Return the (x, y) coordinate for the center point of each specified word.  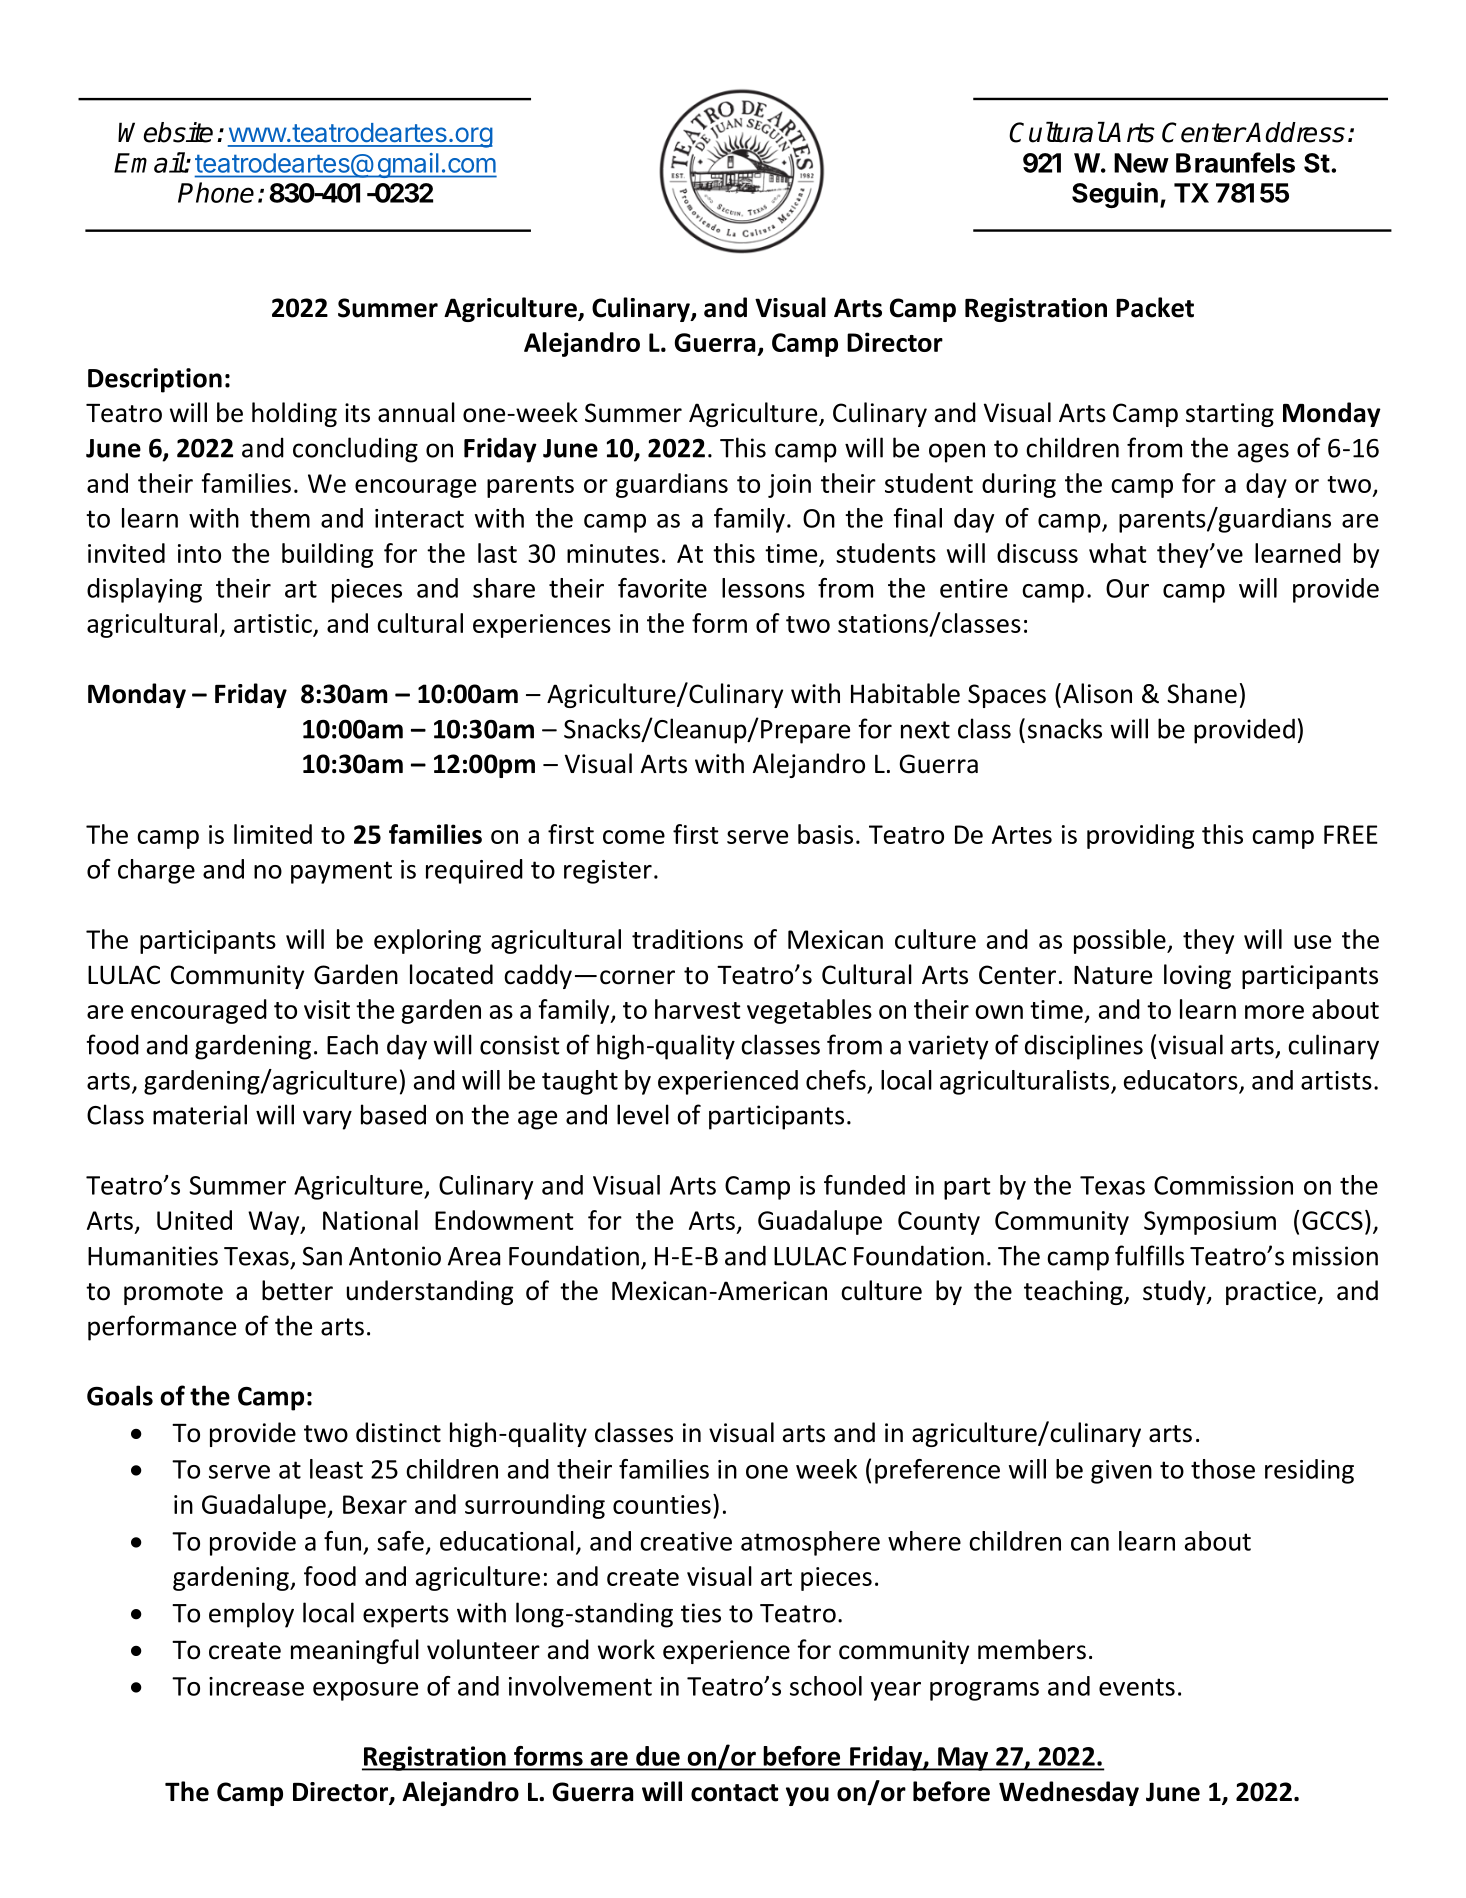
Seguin (1115, 195)
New (1141, 163)
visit (327, 1009)
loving (1197, 976)
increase (256, 1686)
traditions (687, 939)
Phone (216, 192)
